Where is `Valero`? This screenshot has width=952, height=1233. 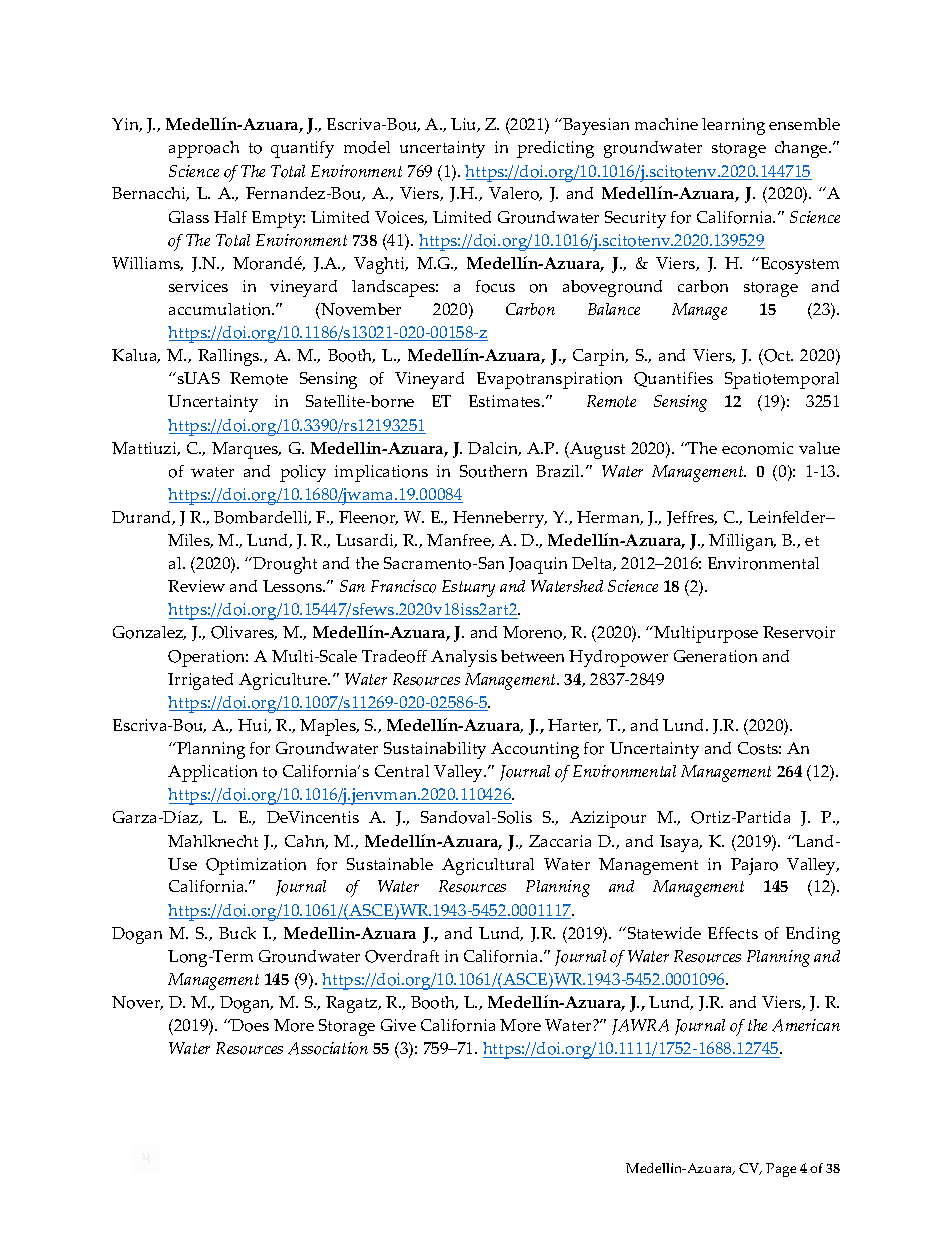 Valero is located at coordinates (515, 194).
